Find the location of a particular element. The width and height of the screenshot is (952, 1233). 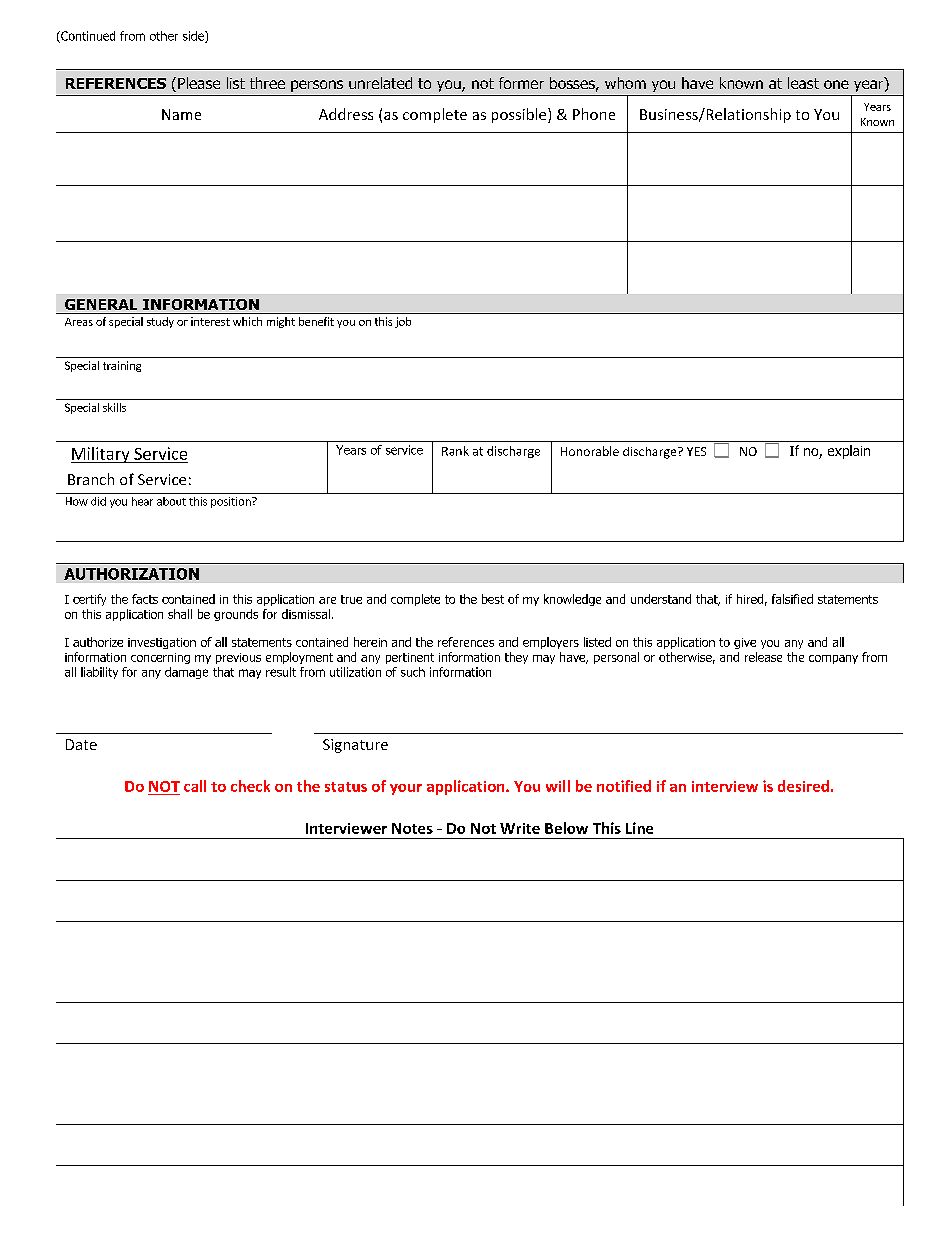

Rank is located at coordinates (455, 451).
